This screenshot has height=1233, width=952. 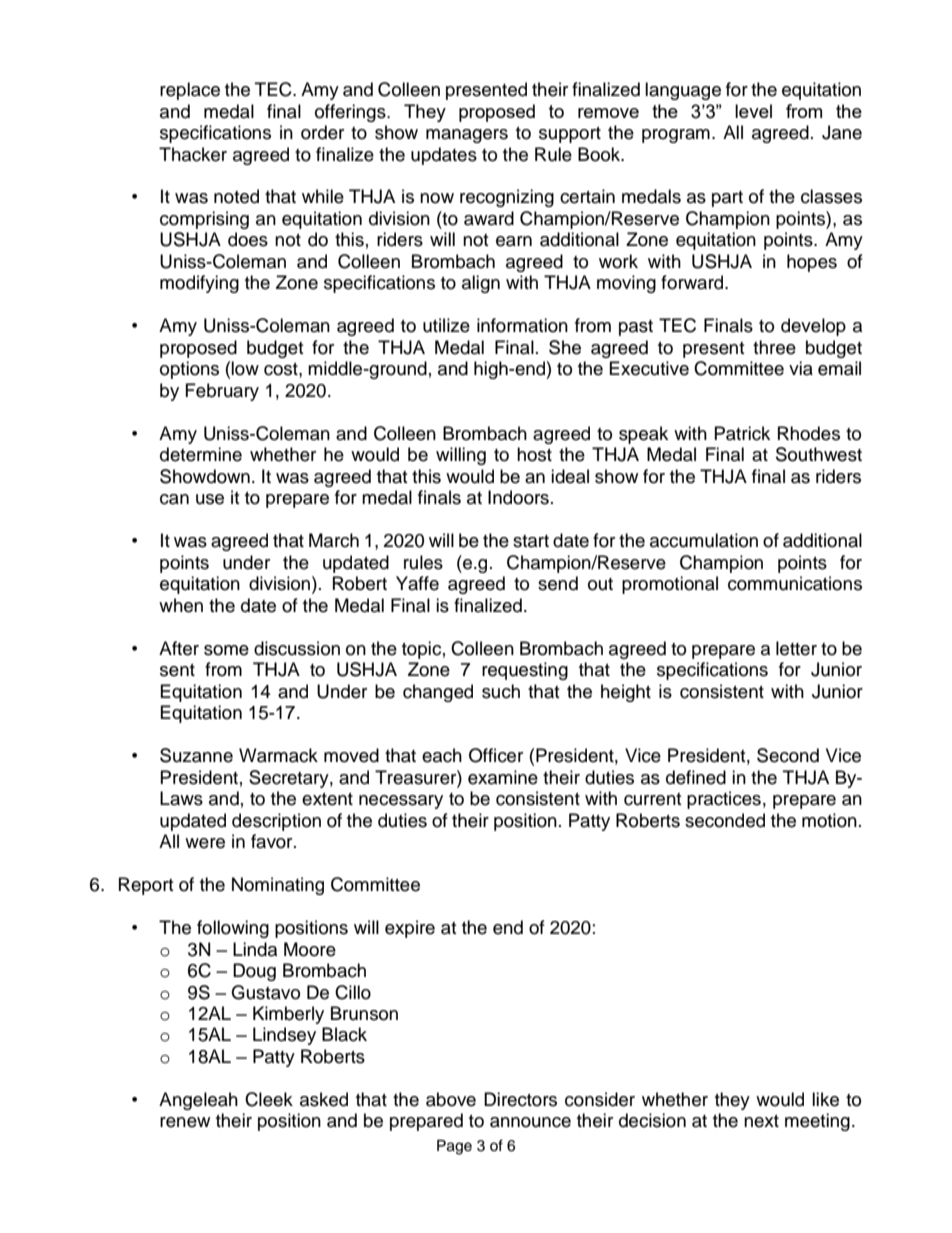 What do you see at coordinates (410, 929) in the screenshot?
I see `expire` at bounding box center [410, 929].
